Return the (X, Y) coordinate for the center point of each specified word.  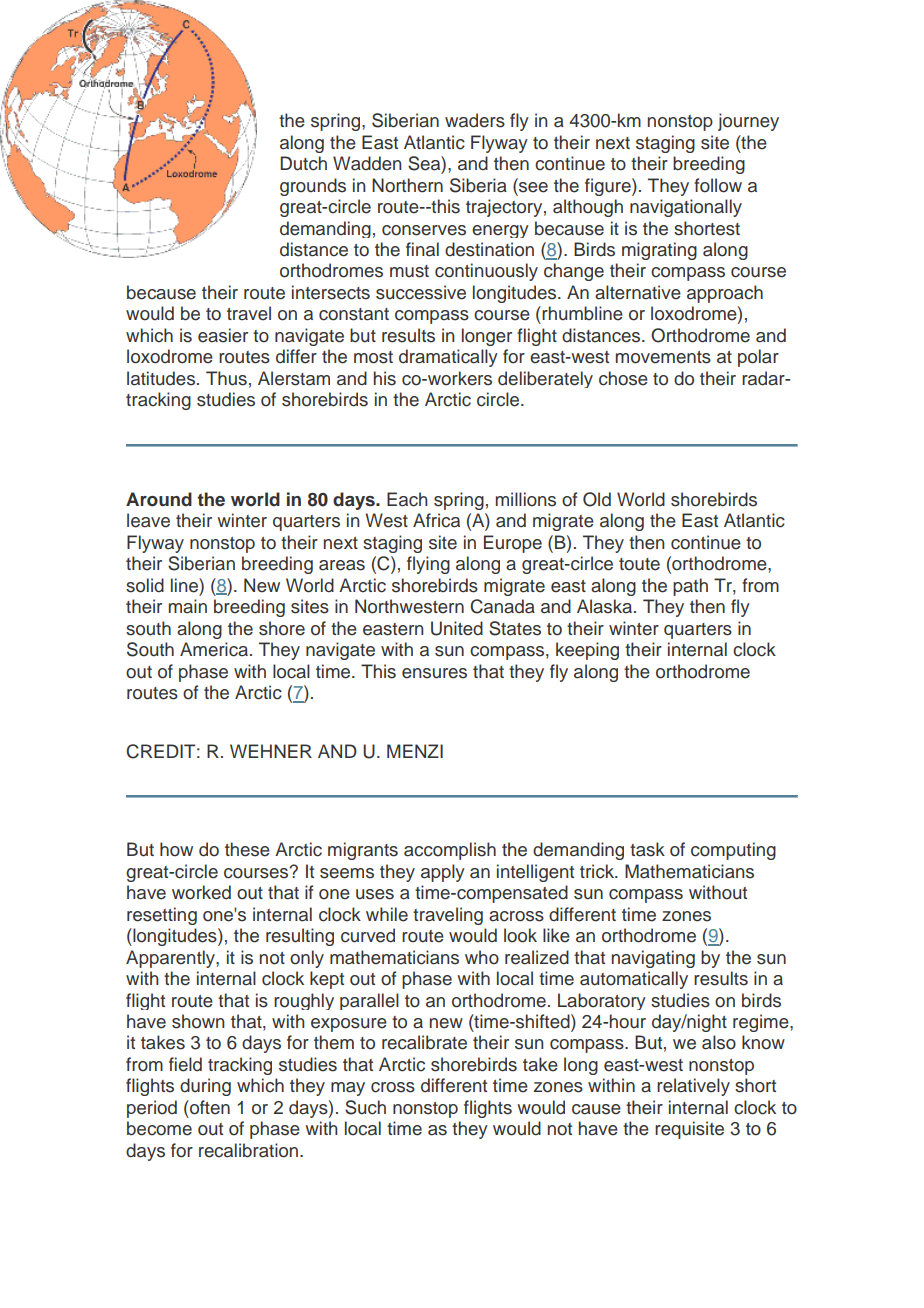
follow (718, 185)
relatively (693, 1087)
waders (475, 120)
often (209, 1107)
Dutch (303, 163)
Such (365, 1107)
